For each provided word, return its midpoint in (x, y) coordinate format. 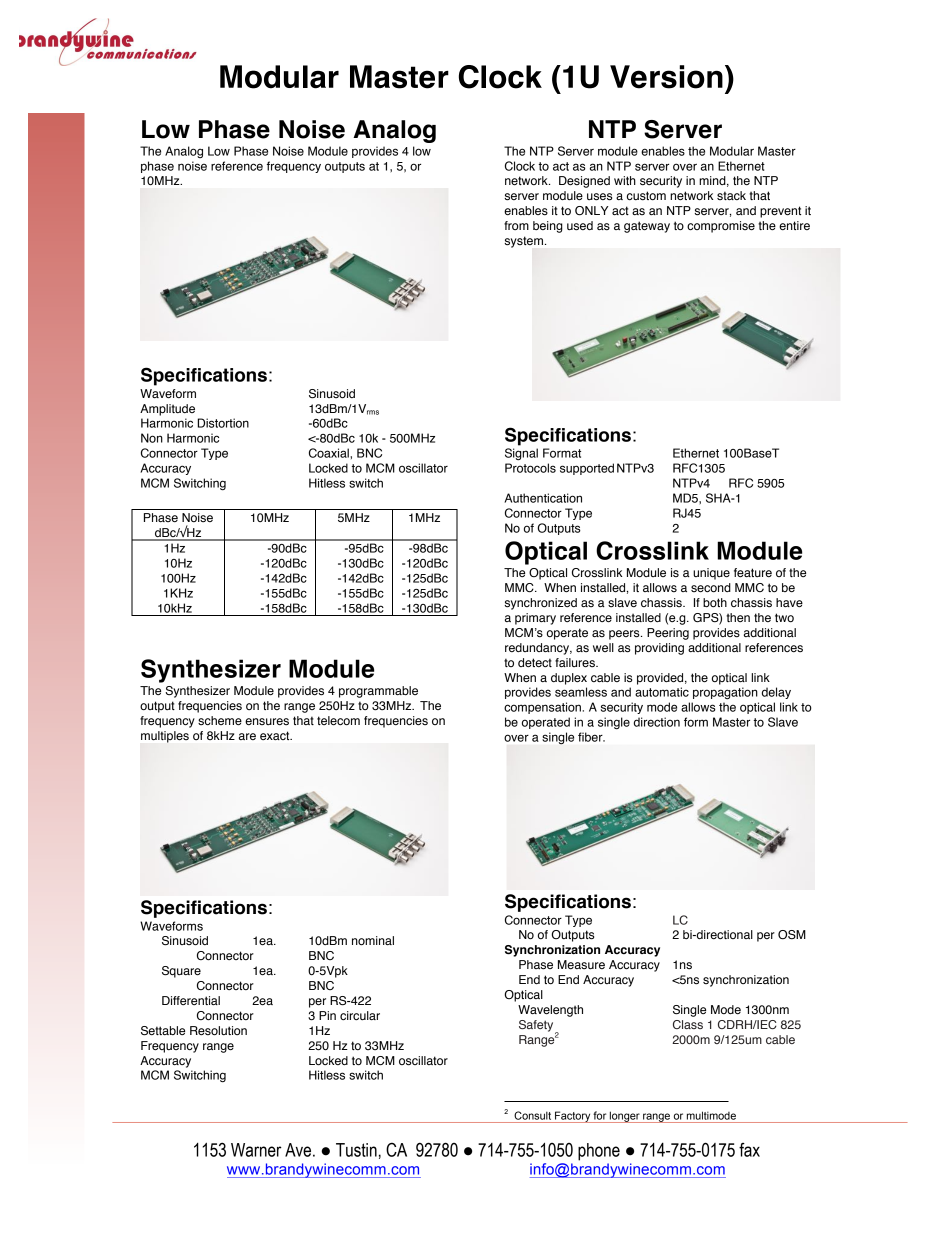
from (516, 225)
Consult (532, 1115)
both (715, 602)
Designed (584, 182)
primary (535, 619)
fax (749, 1150)
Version (666, 77)
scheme (220, 721)
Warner (256, 1150)
